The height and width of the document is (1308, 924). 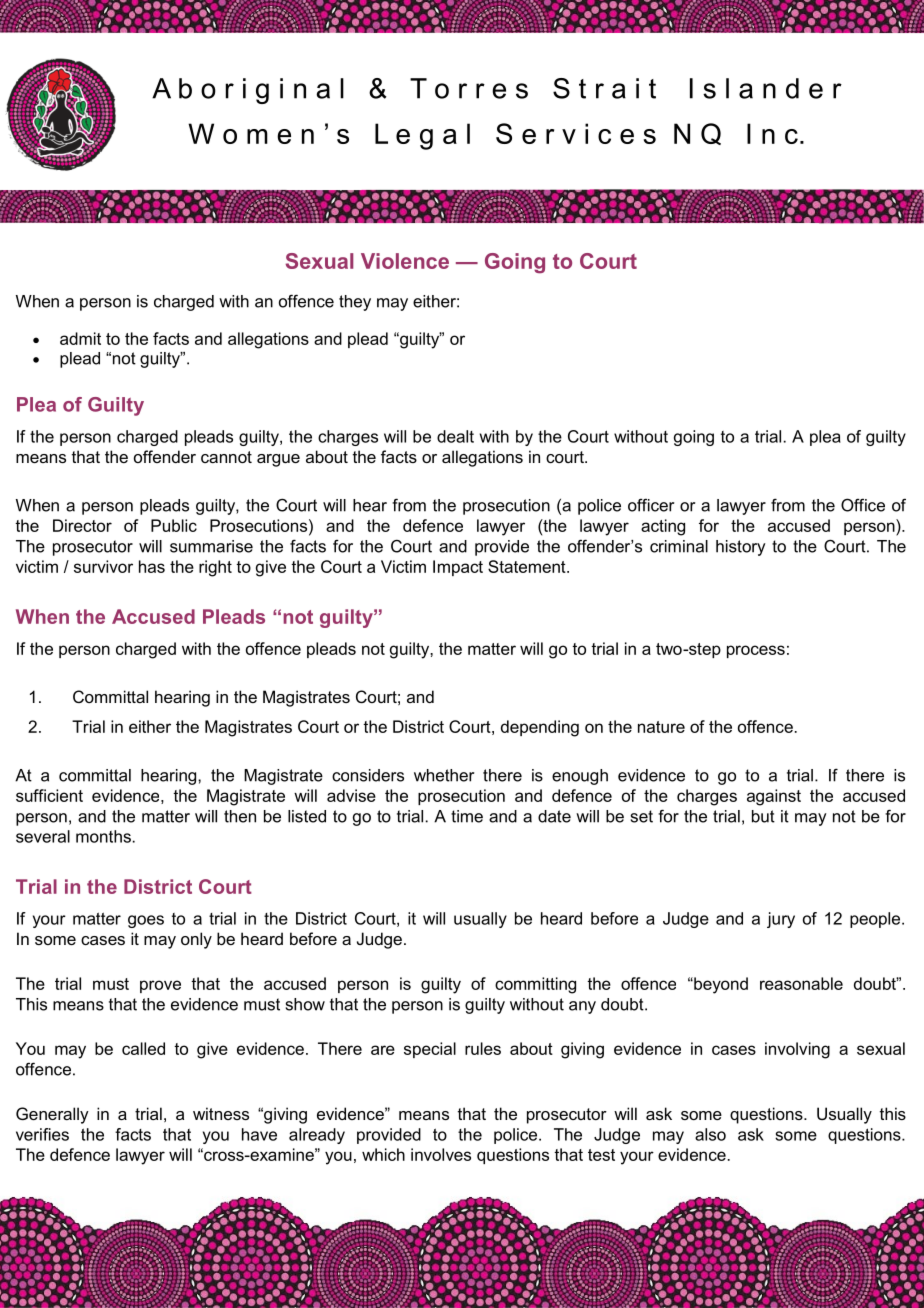 What do you see at coordinates (467, 816) in the document?
I see `time` at bounding box center [467, 816].
